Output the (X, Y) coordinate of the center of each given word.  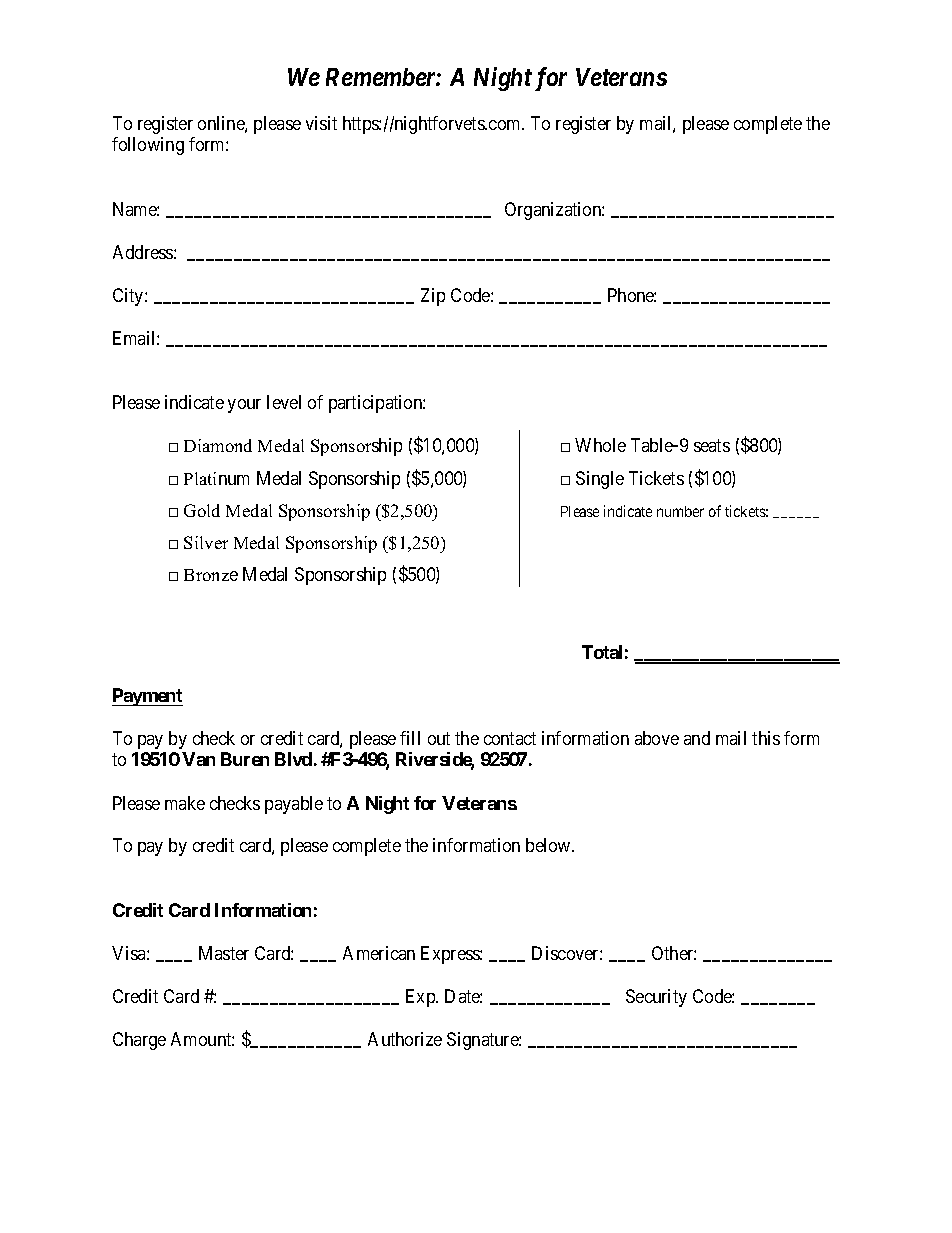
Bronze (211, 575)
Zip (433, 297)
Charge (139, 1041)
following (148, 146)
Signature (483, 1041)
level (284, 402)
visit (321, 123)
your (244, 406)
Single (600, 480)
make (185, 803)
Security (656, 998)
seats (712, 445)
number (680, 511)
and (697, 738)
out (439, 738)
